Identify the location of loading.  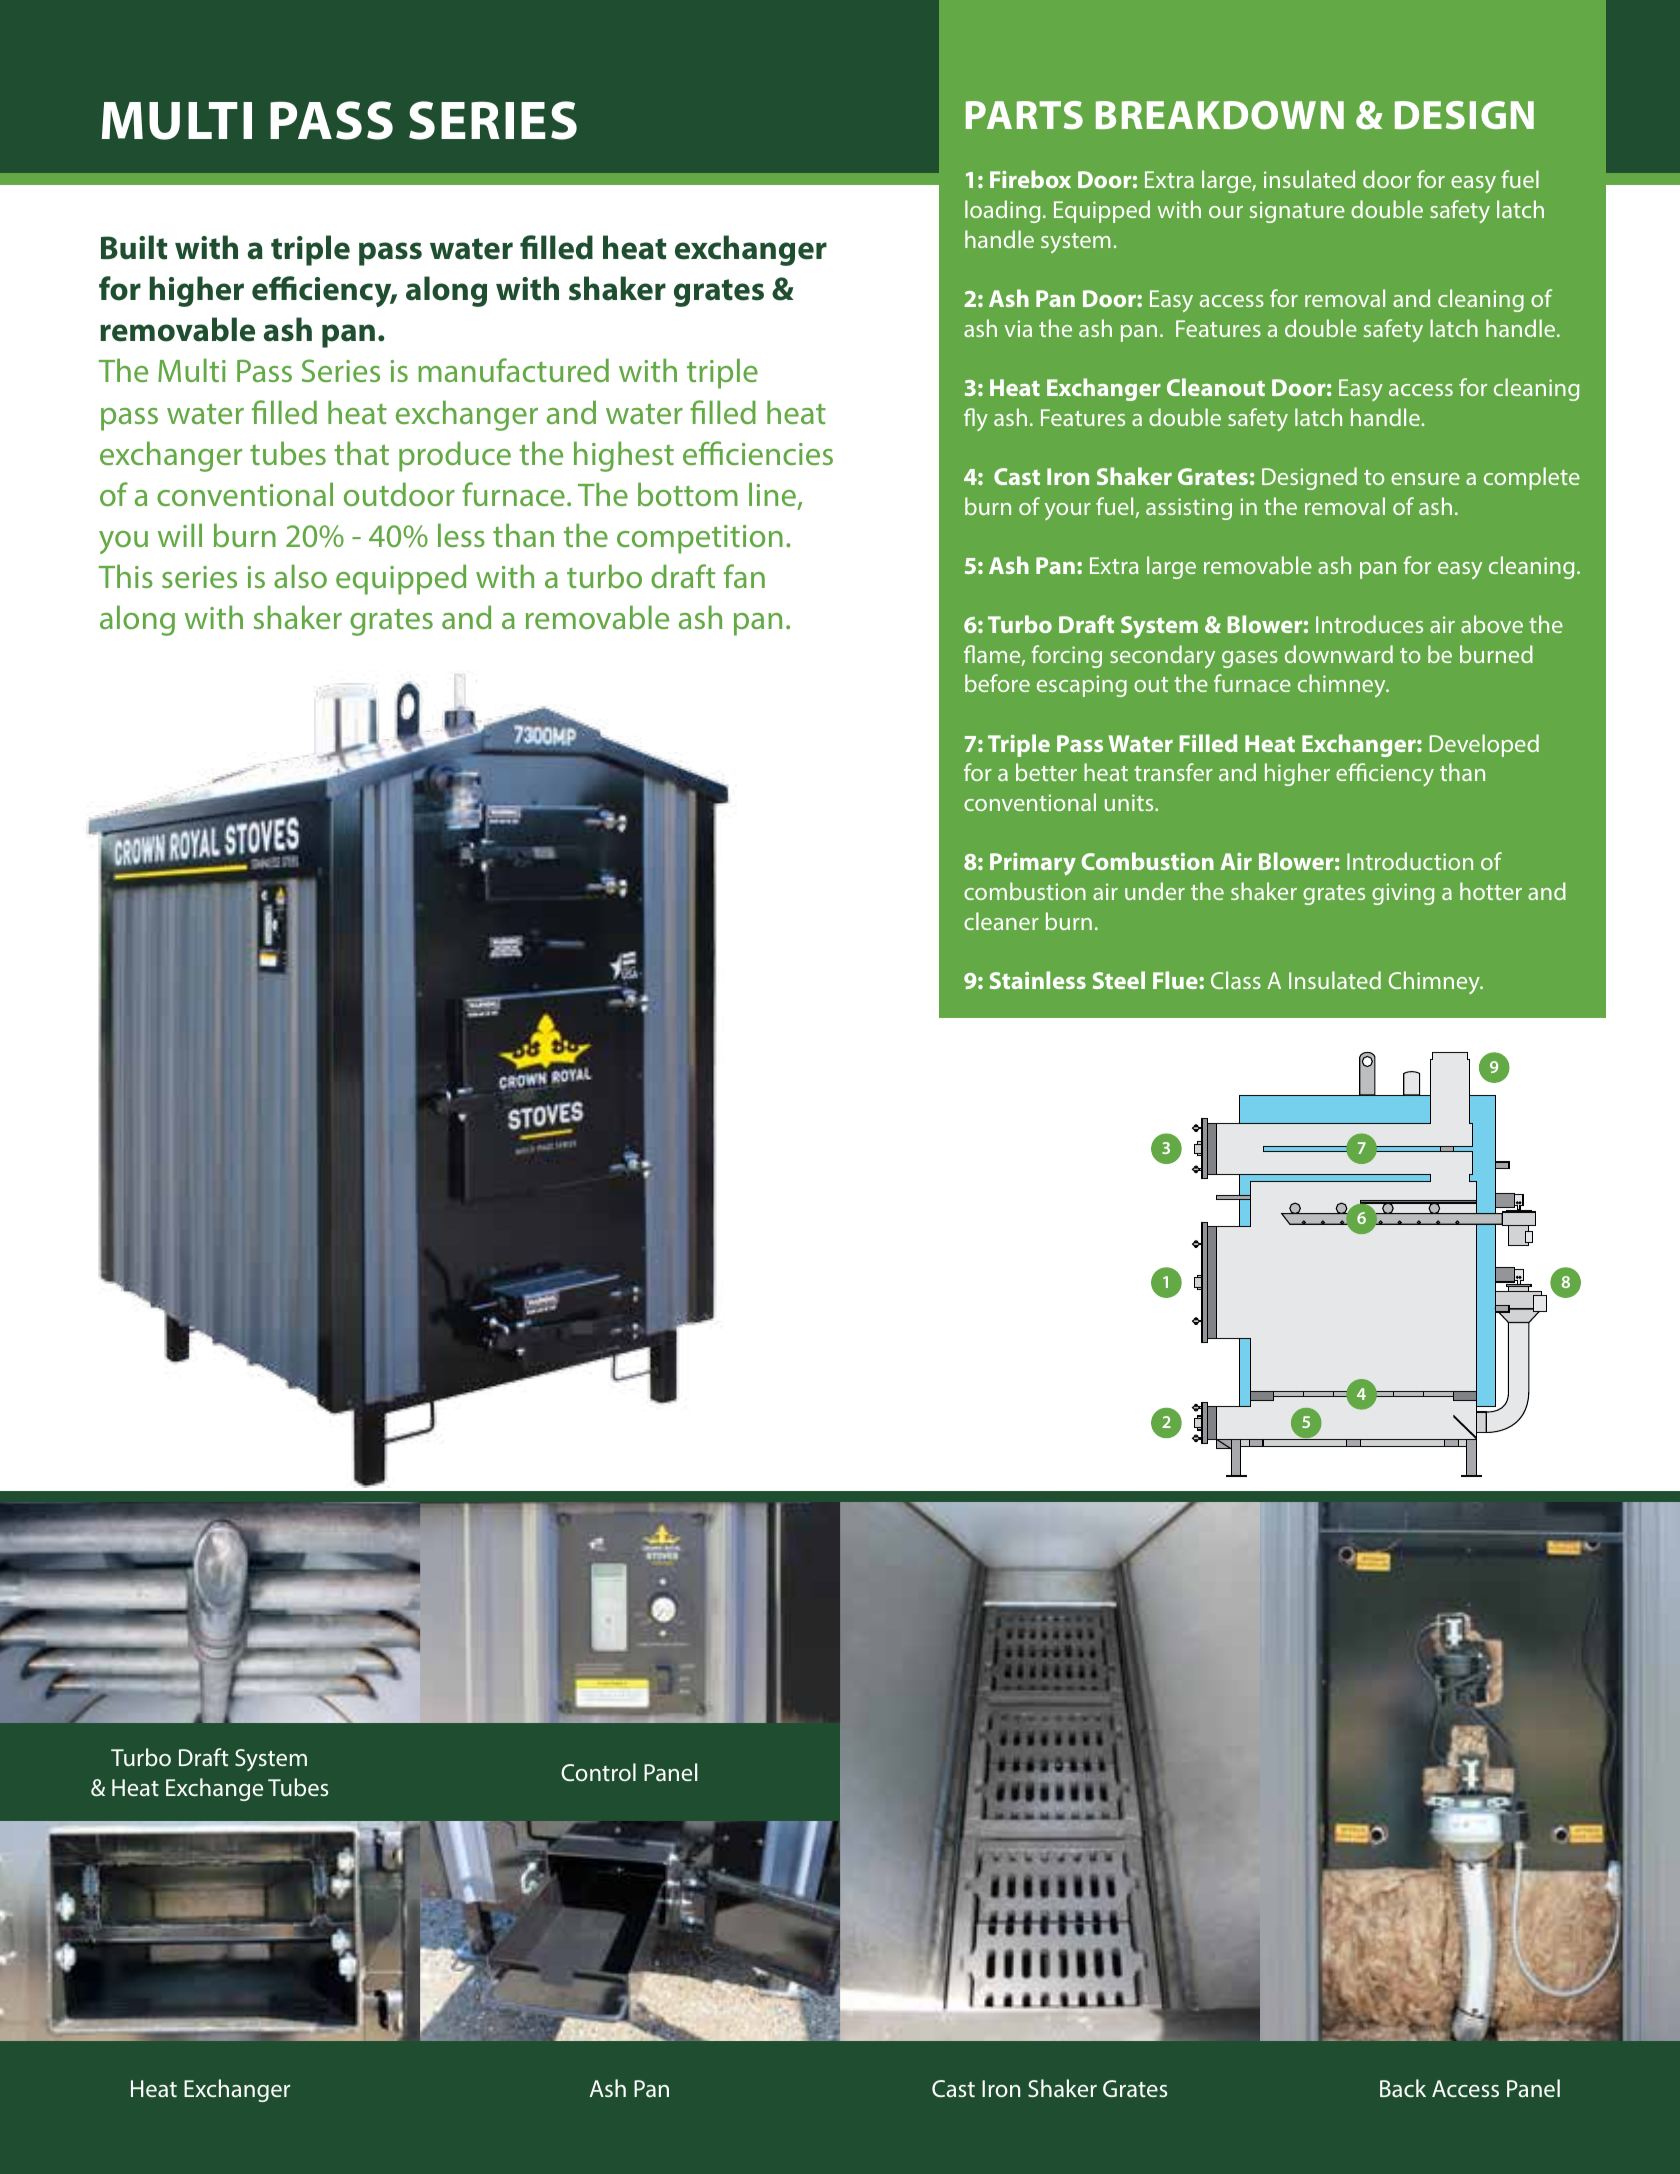
(1002, 211).
